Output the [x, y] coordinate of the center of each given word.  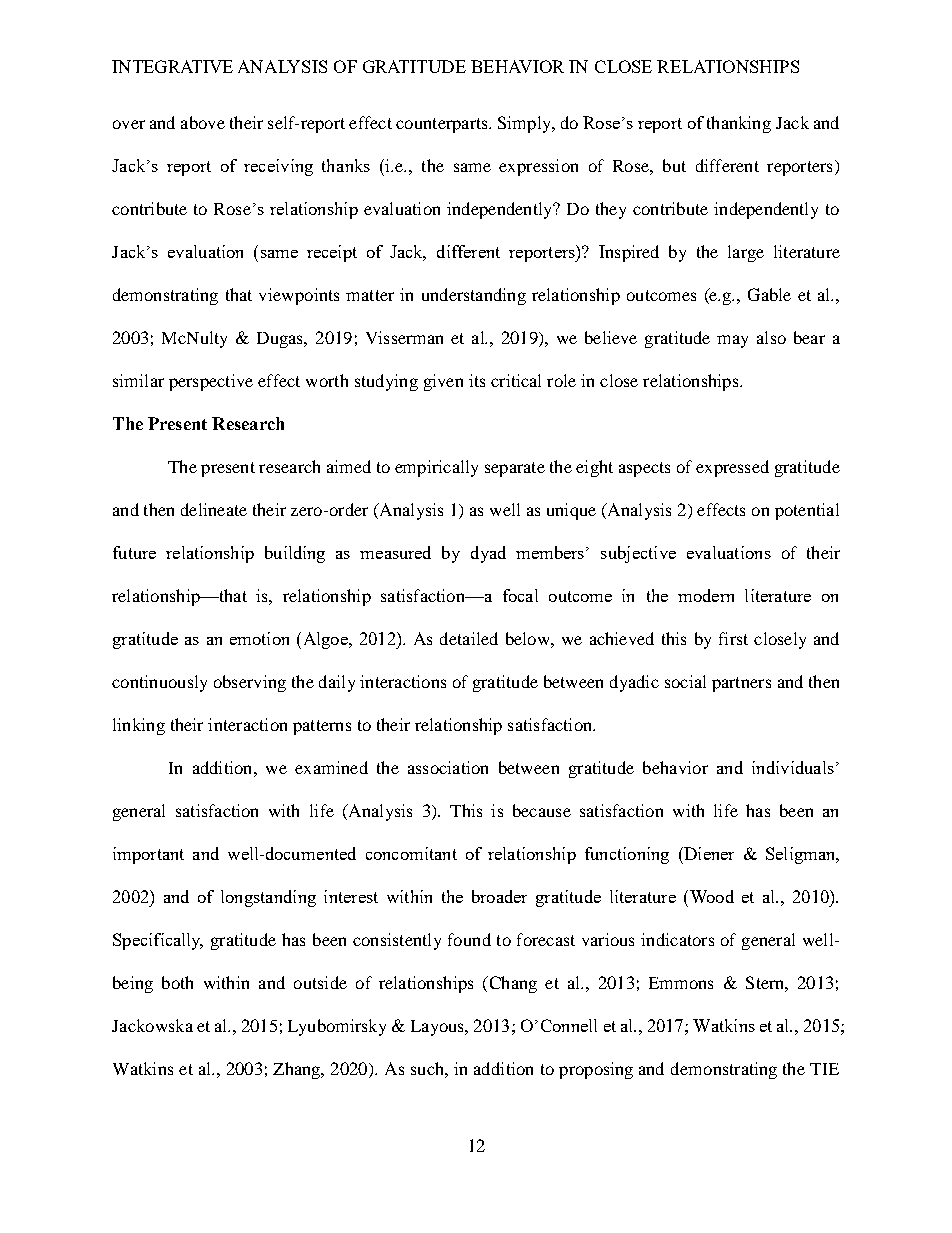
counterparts [443, 125]
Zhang [298, 1070]
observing [250, 683]
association [448, 767]
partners [741, 684]
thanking [739, 124]
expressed [732, 468]
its [477, 380]
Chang [512, 984]
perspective [211, 382]
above [203, 122]
